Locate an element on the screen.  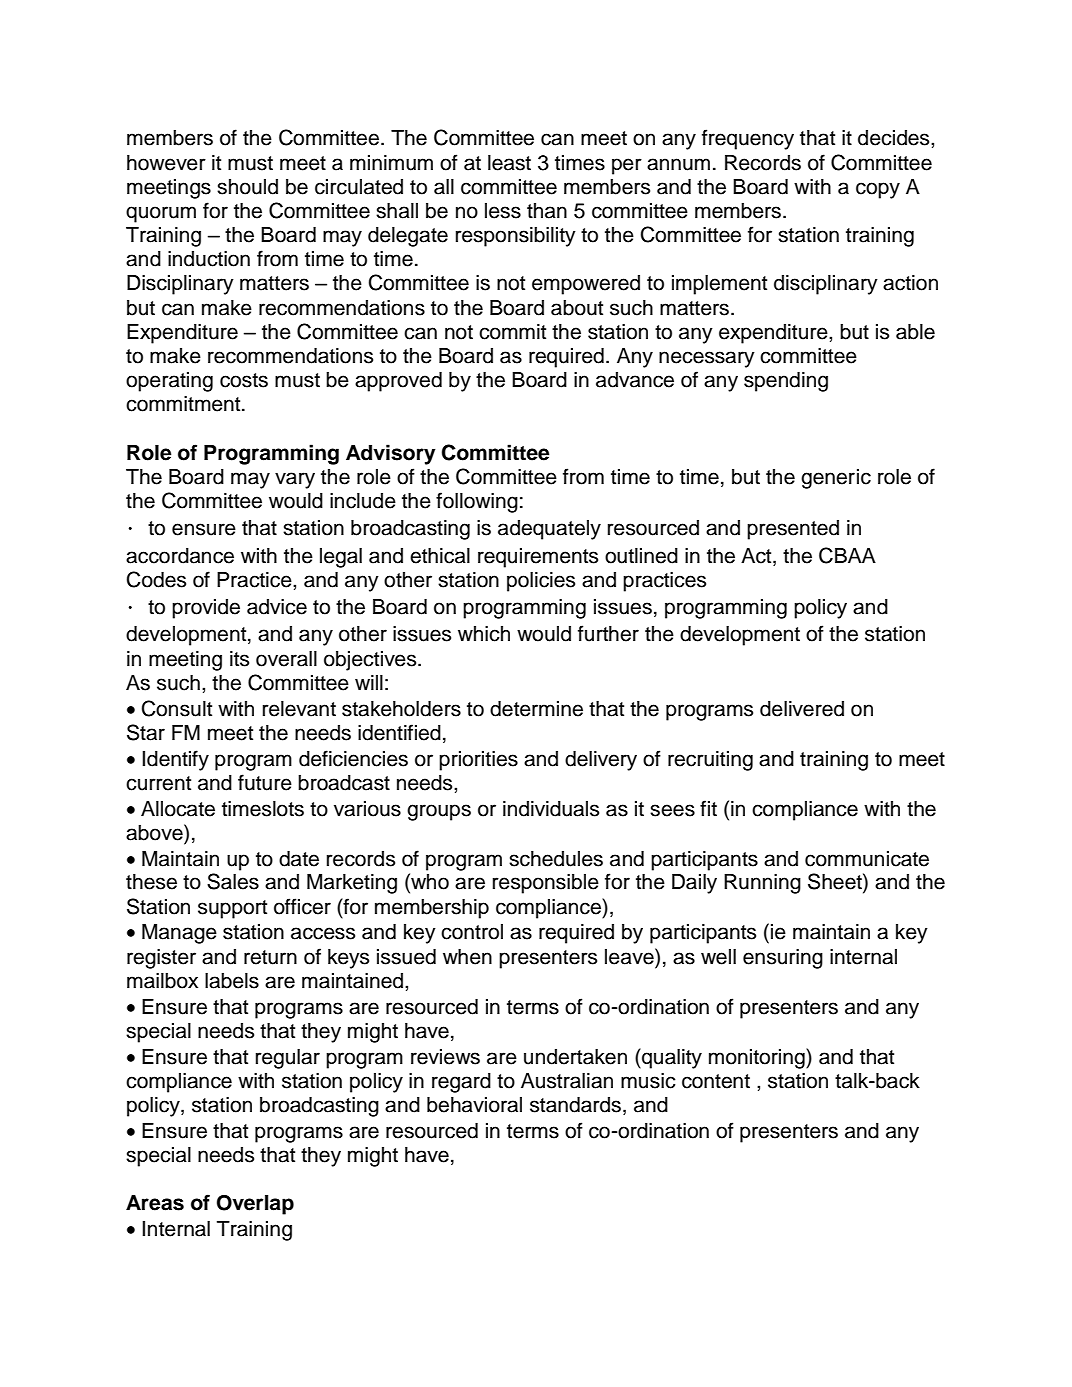
least is located at coordinates (509, 163).
